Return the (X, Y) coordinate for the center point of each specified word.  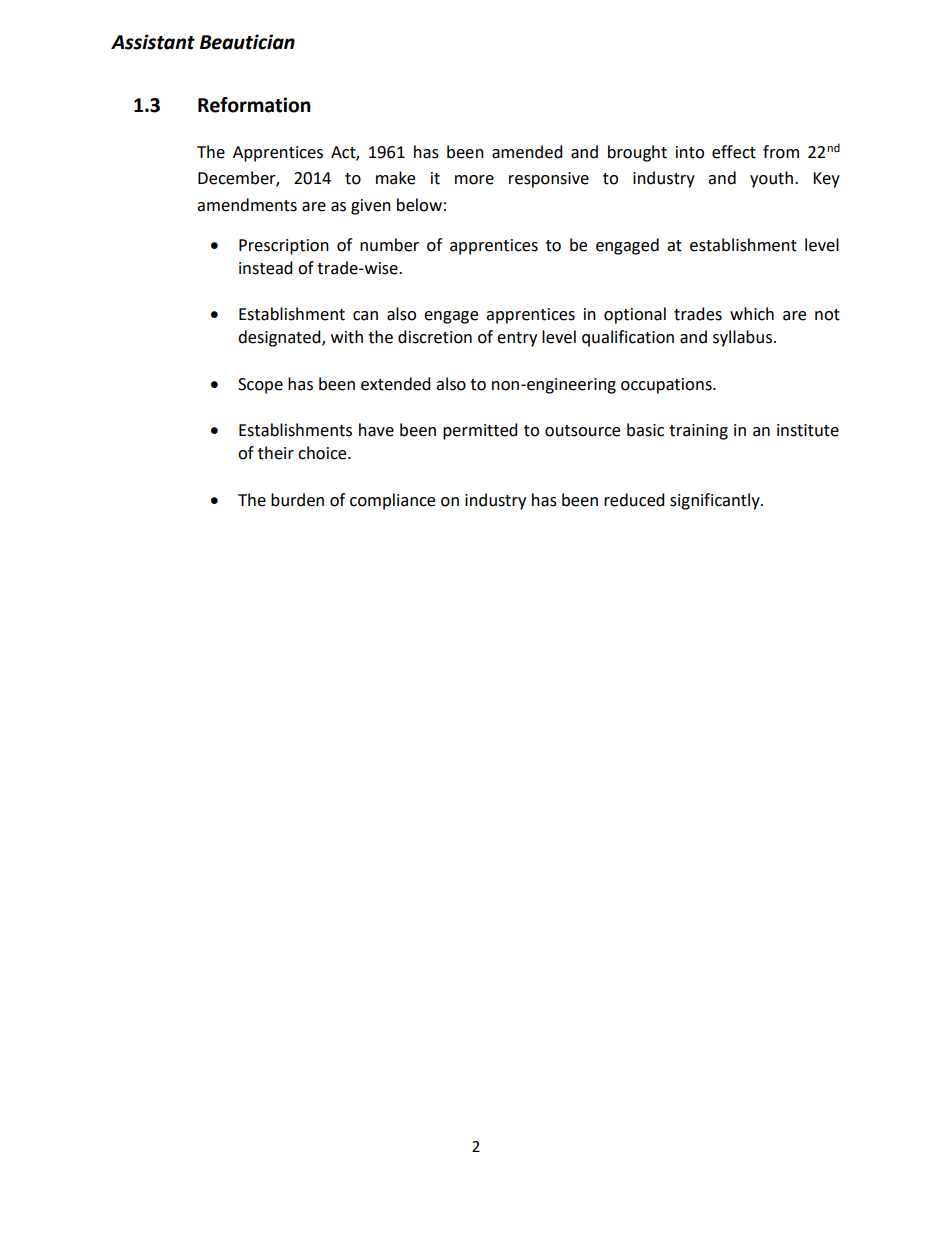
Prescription (284, 247)
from (781, 152)
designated (280, 338)
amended (527, 152)
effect (734, 152)
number (389, 245)
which (752, 314)
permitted (480, 431)
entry (517, 339)
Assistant (153, 42)
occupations (667, 386)
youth (773, 179)
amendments (247, 205)
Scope (260, 386)
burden (297, 500)
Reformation (254, 105)
